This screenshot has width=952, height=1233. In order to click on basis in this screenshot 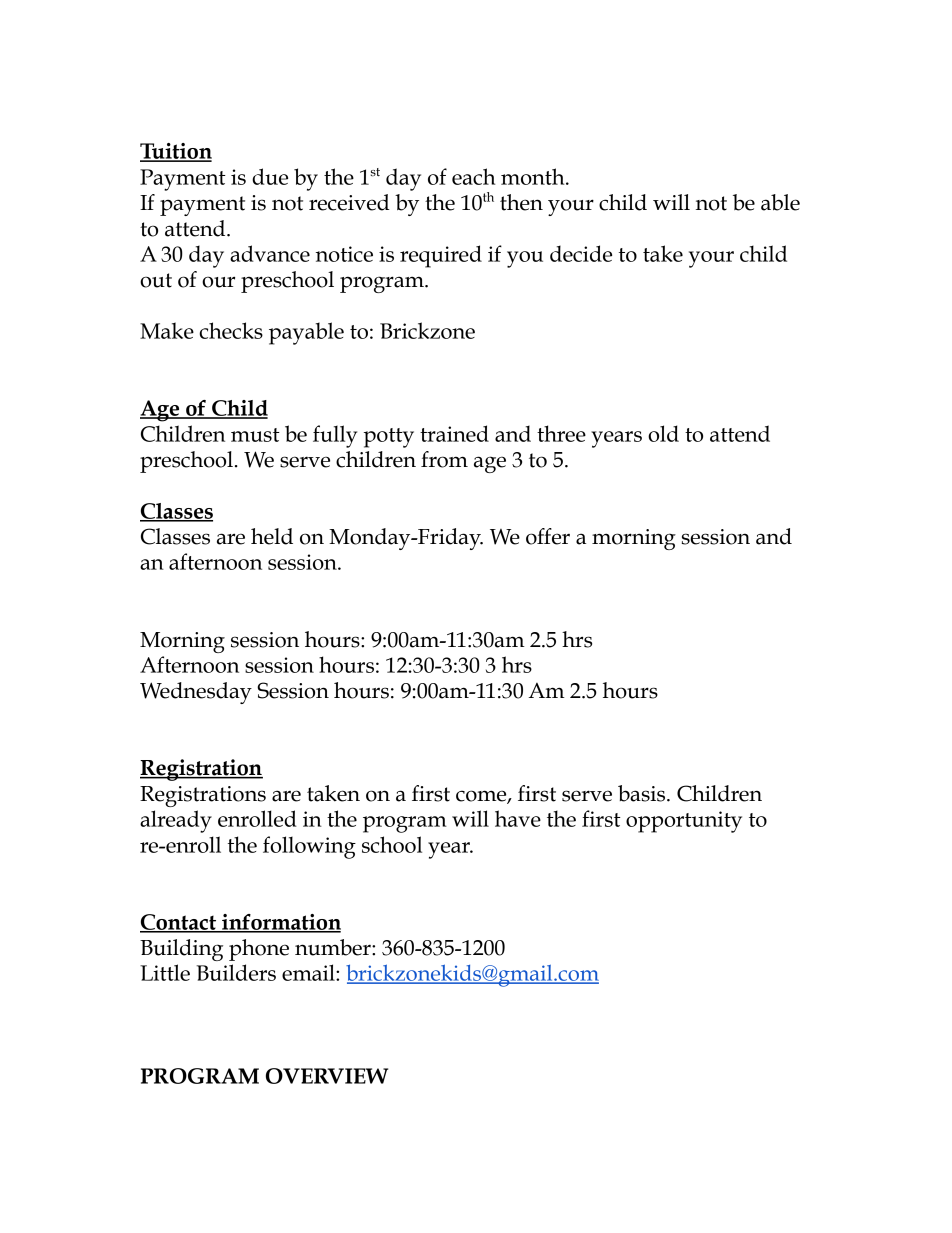, I will do `click(643, 793)`.
